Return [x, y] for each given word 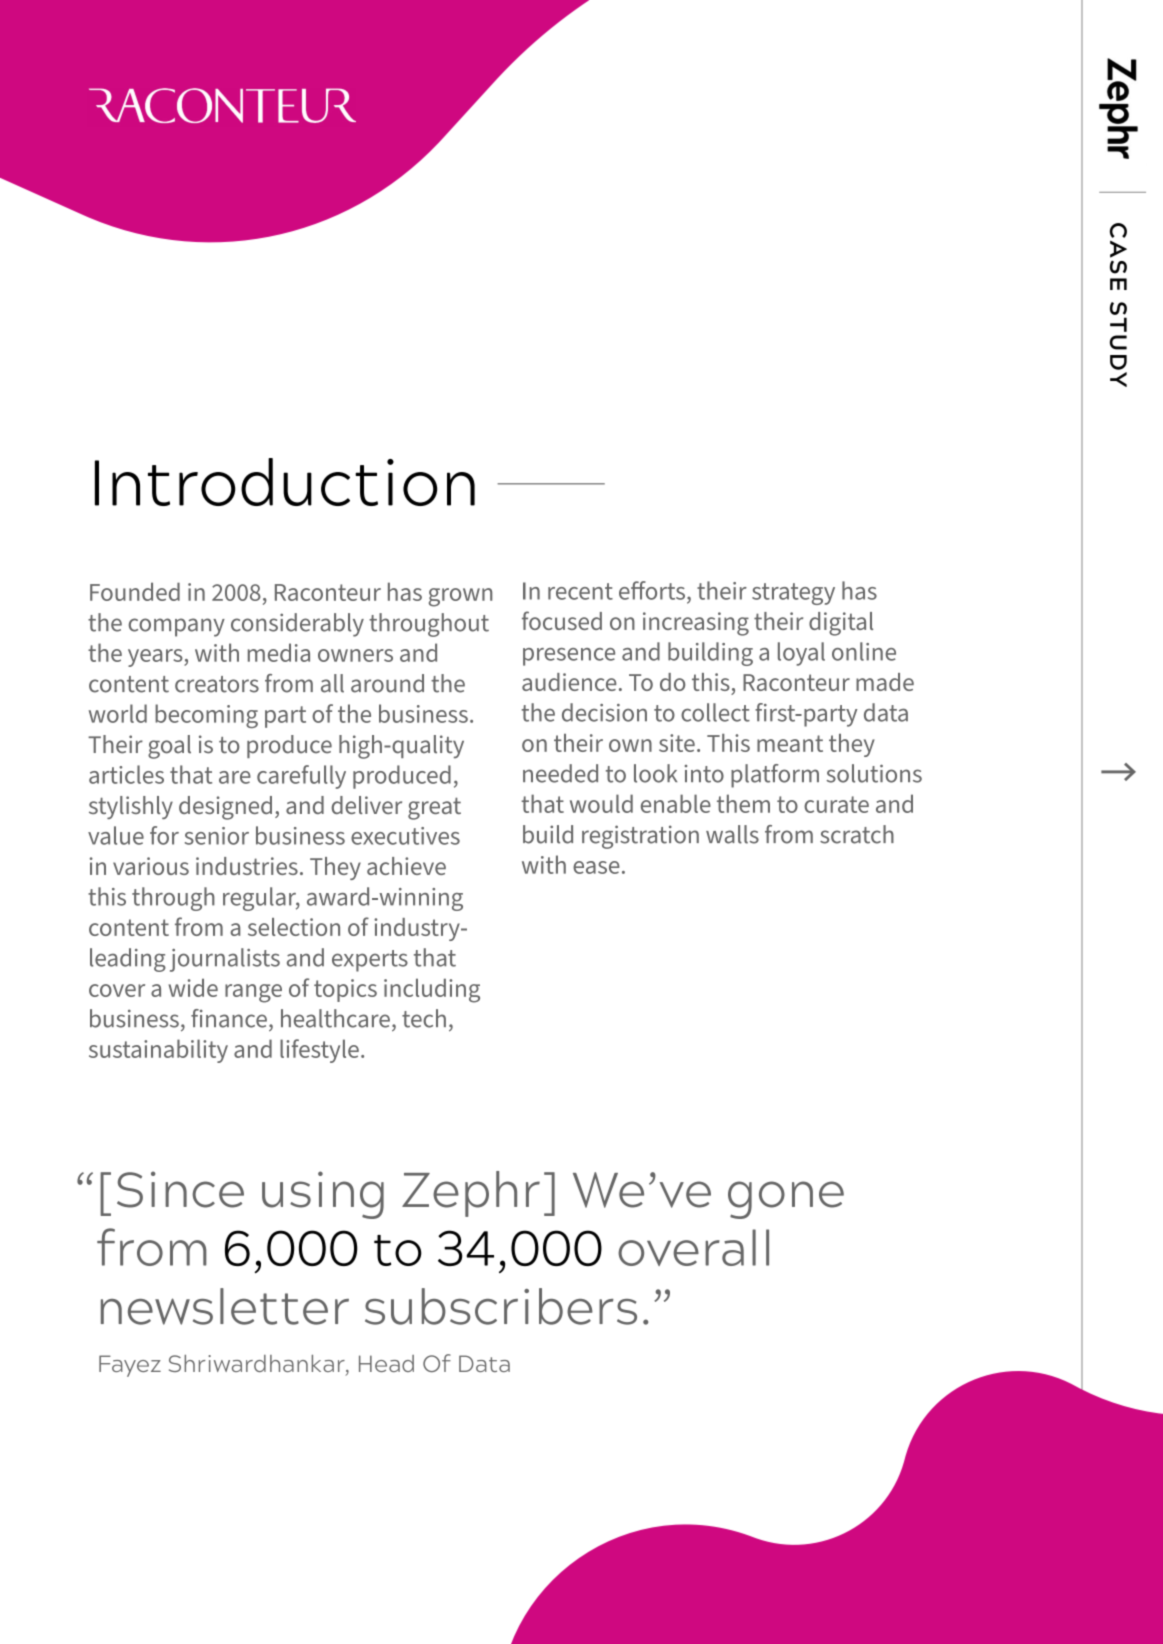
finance [229, 1018]
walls [732, 834]
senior [217, 836]
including [432, 991]
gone [786, 1200]
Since [180, 1189]
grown [460, 597]
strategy [793, 594]
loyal [801, 654]
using [323, 1195]
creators [217, 684]
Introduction [285, 482]
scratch [857, 834]
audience [569, 682]
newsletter [225, 1306]
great [434, 808]
